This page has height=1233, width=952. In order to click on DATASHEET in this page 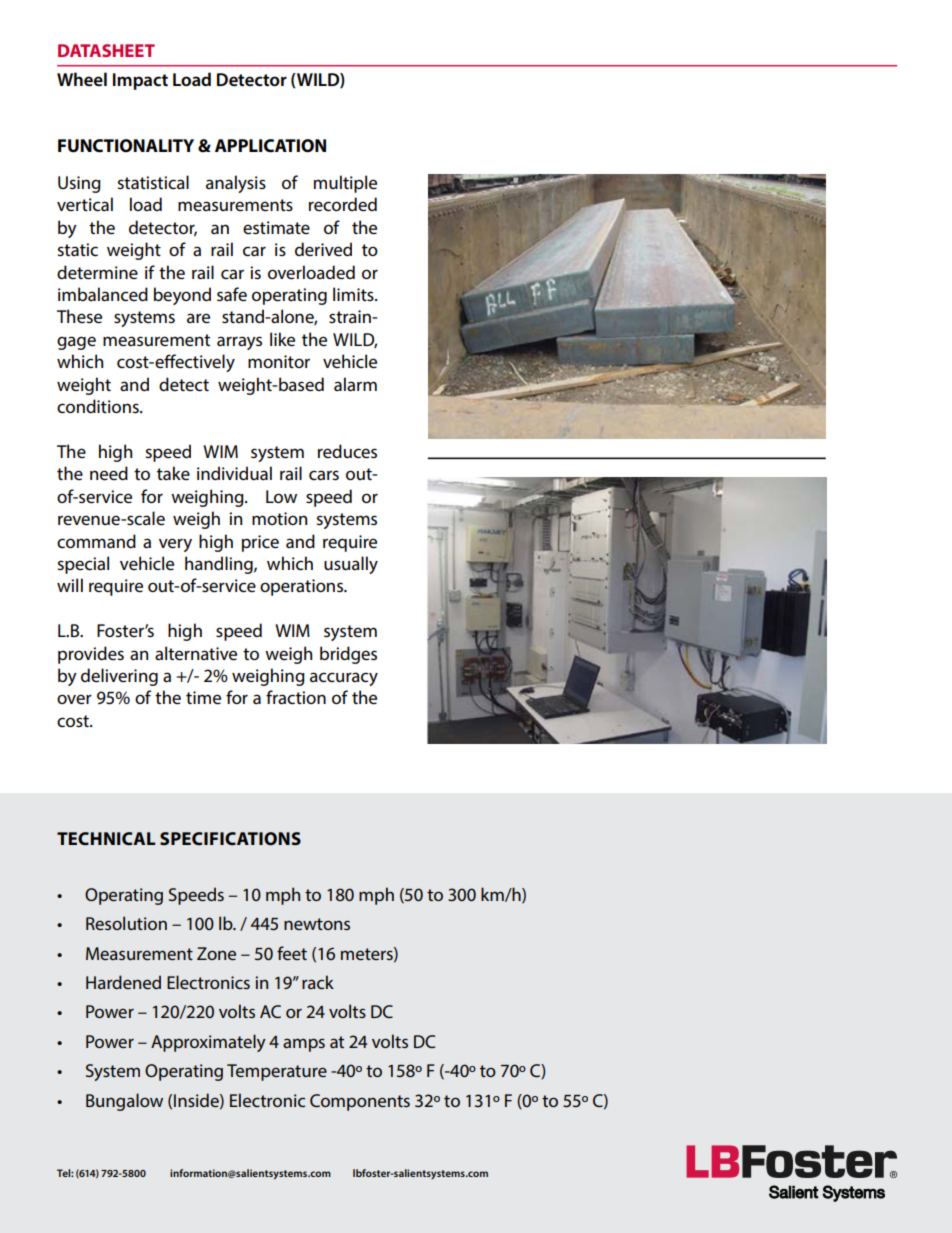, I will do `click(106, 50)`.
